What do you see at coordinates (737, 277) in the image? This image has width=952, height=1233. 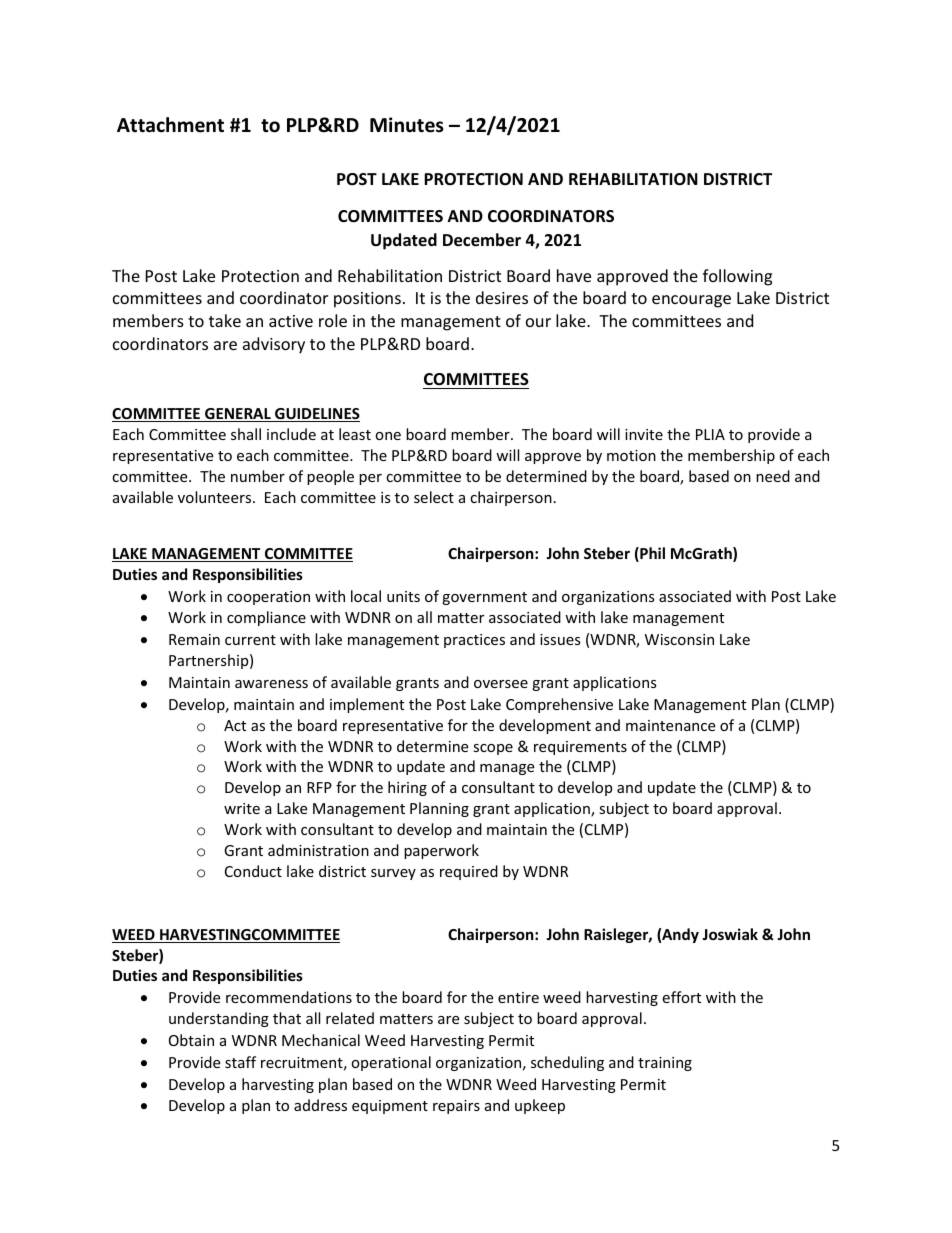 I see `following` at bounding box center [737, 277].
